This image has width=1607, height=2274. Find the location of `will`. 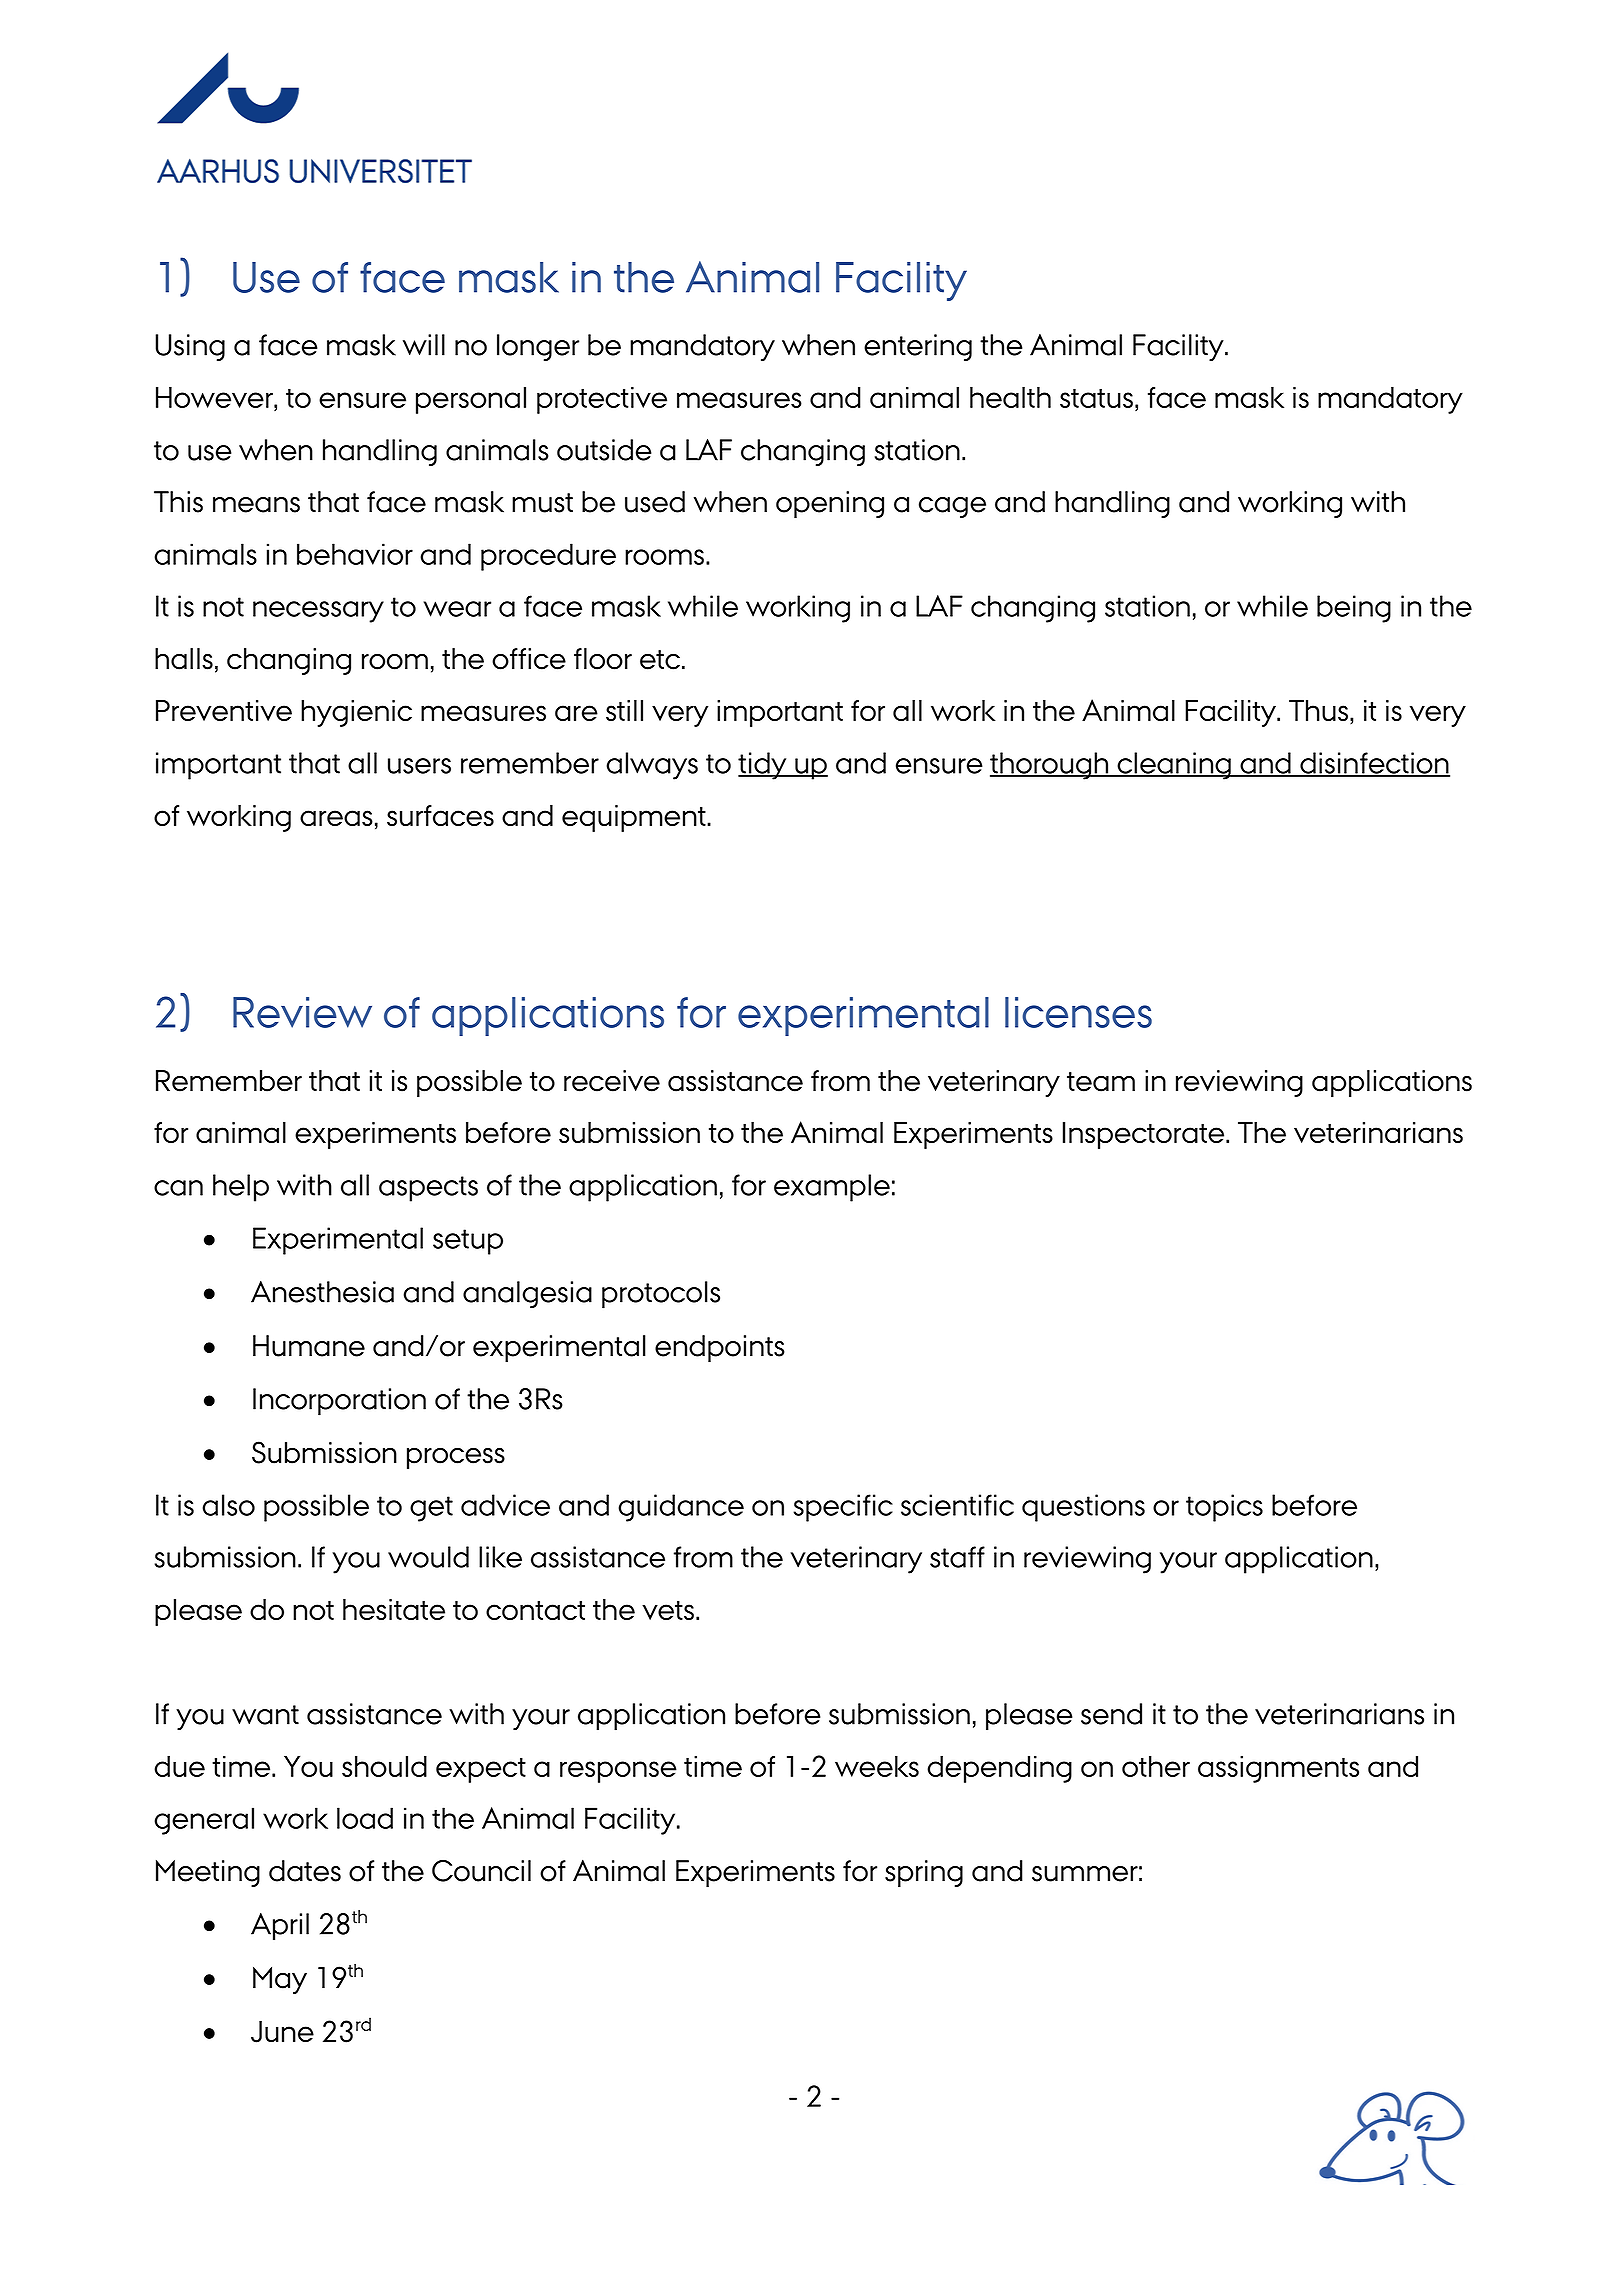

will is located at coordinates (424, 345).
